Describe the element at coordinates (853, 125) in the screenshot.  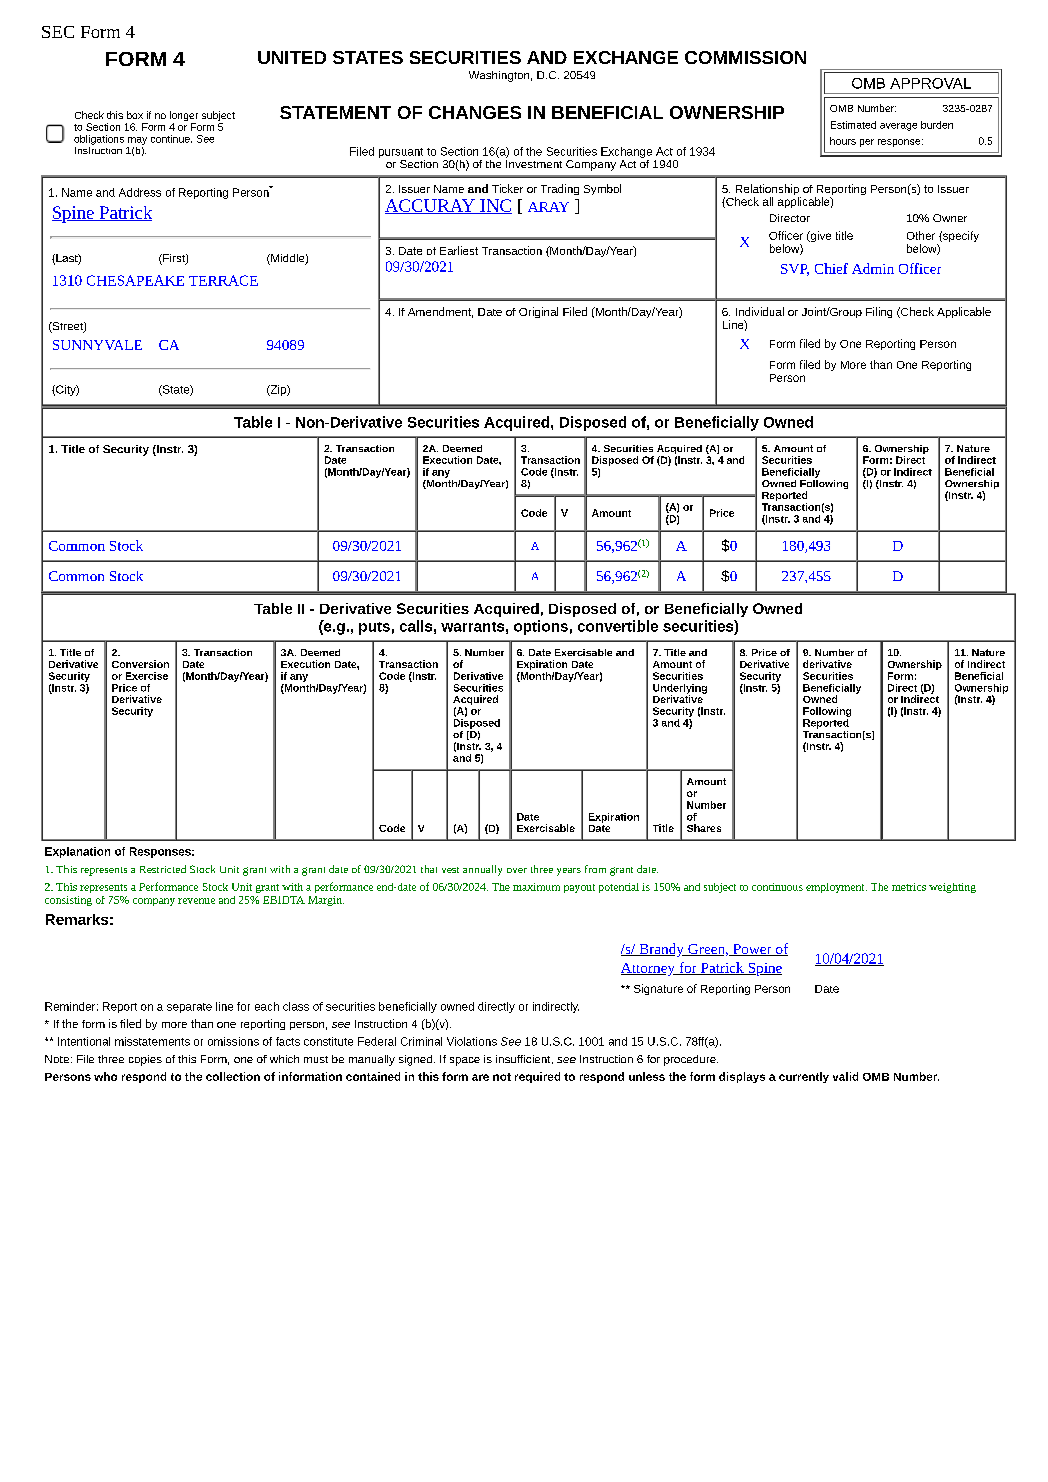
I see `Estimated` at that location.
